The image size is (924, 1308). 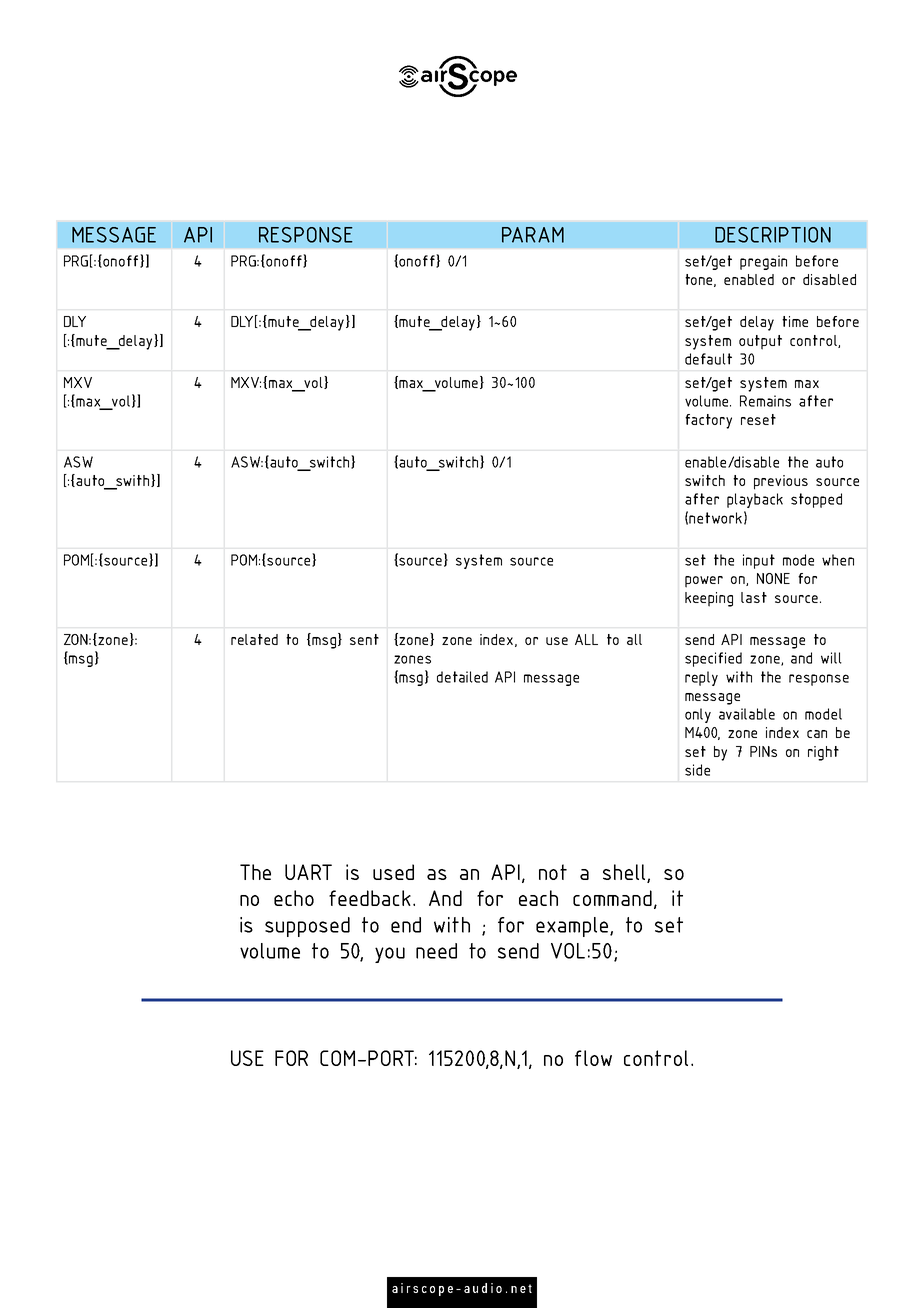 I want to click on PARAM, so click(x=533, y=235).
